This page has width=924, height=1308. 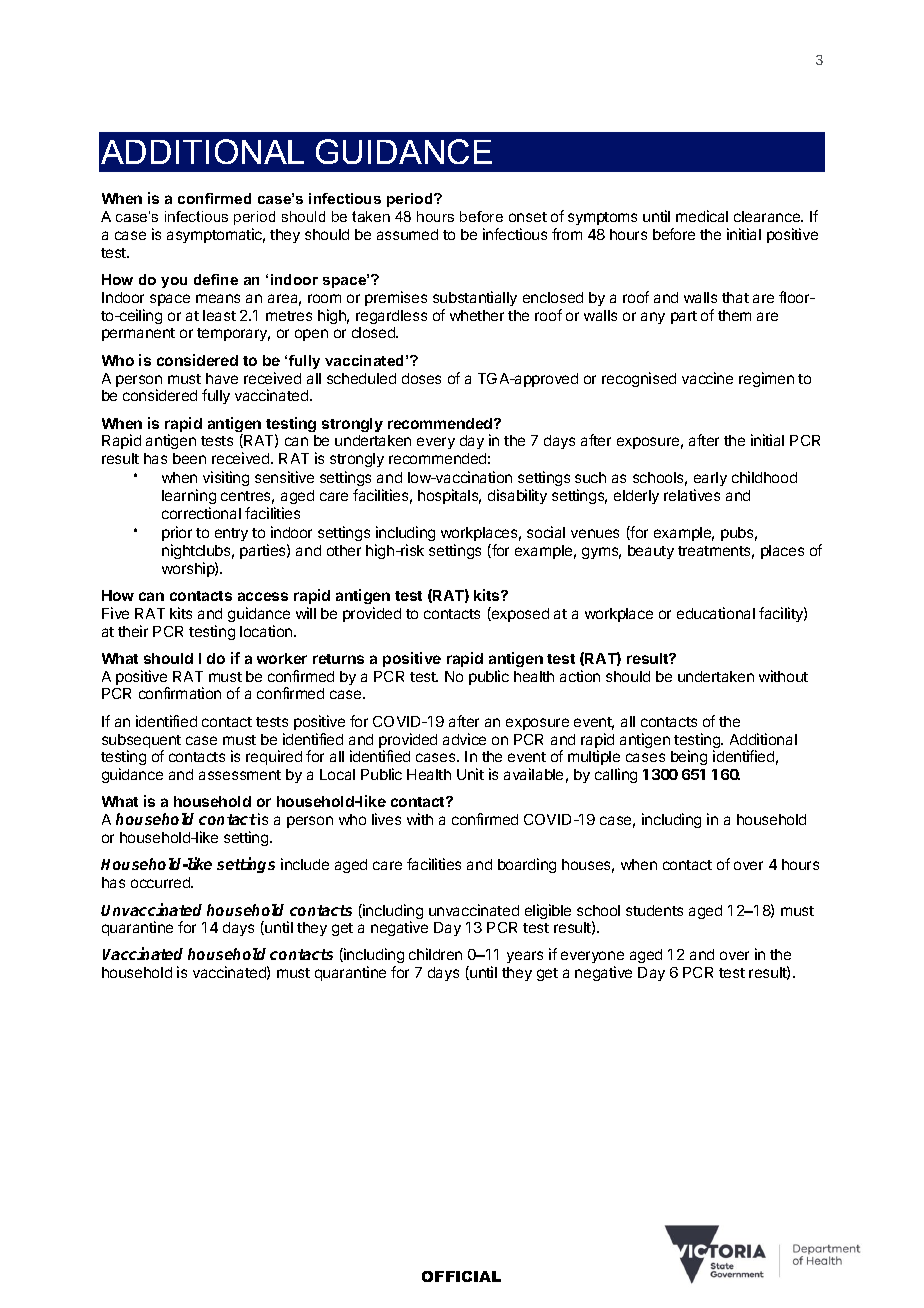 What do you see at coordinates (305, 864) in the page?
I see `include` at bounding box center [305, 864].
